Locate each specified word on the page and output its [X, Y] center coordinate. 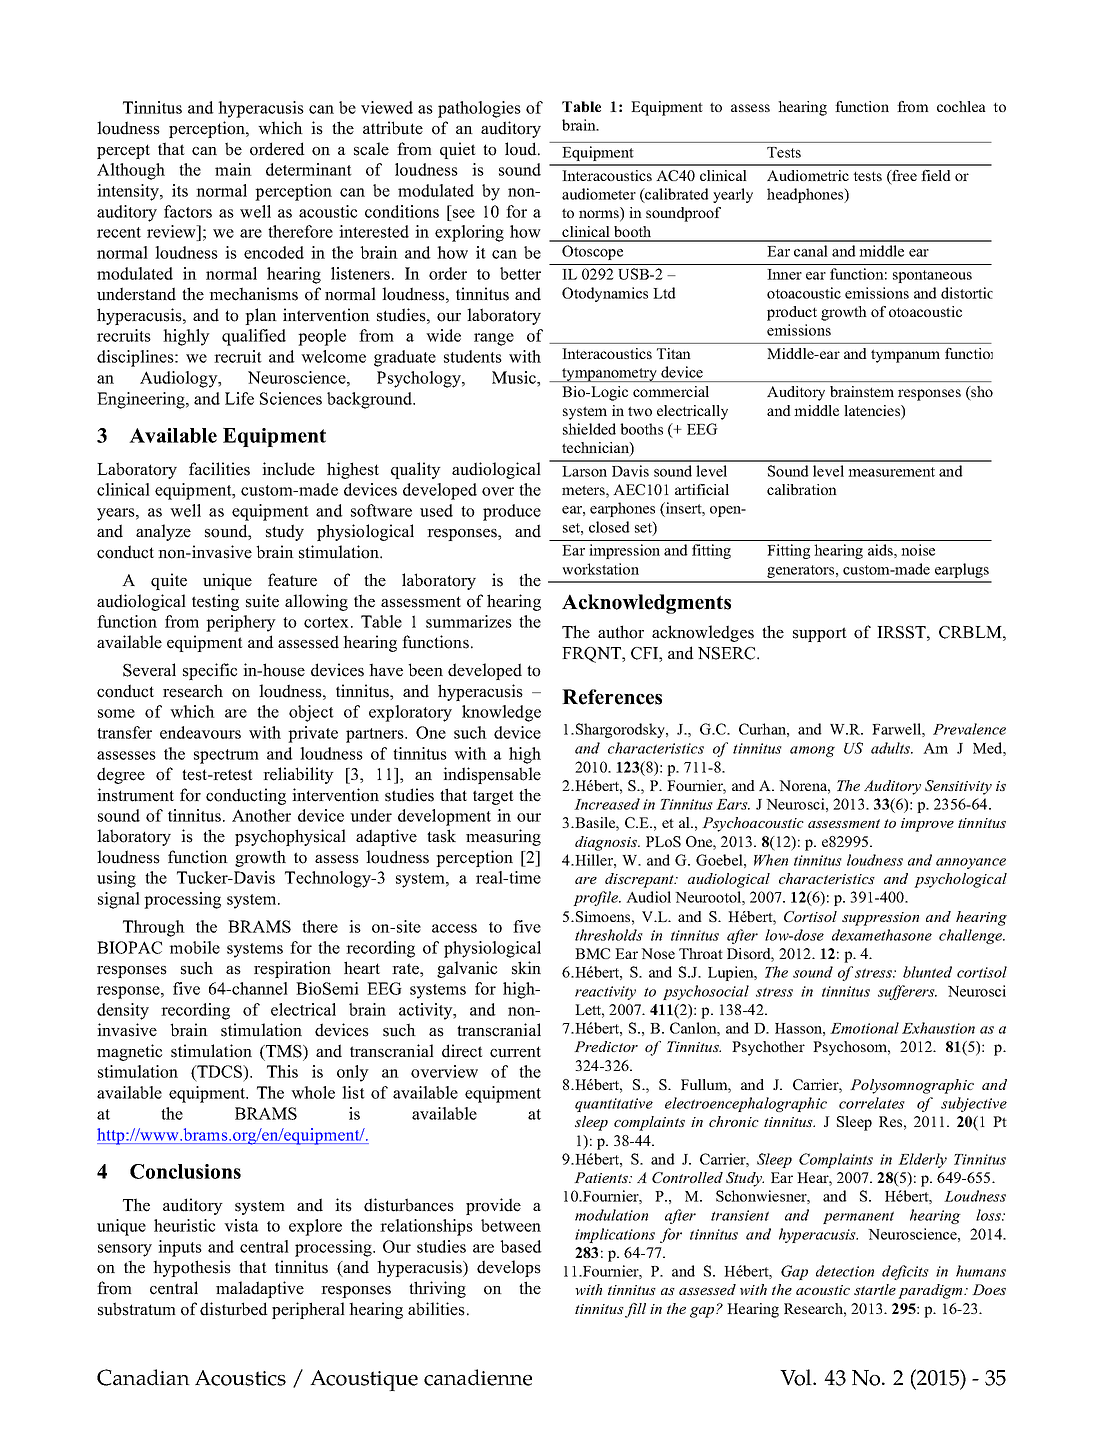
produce [512, 512]
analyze [163, 532]
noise [918, 550]
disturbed [234, 1309]
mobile [194, 947]
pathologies [479, 109]
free [903, 177]
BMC [592, 953]
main [233, 169]
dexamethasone [882, 935]
